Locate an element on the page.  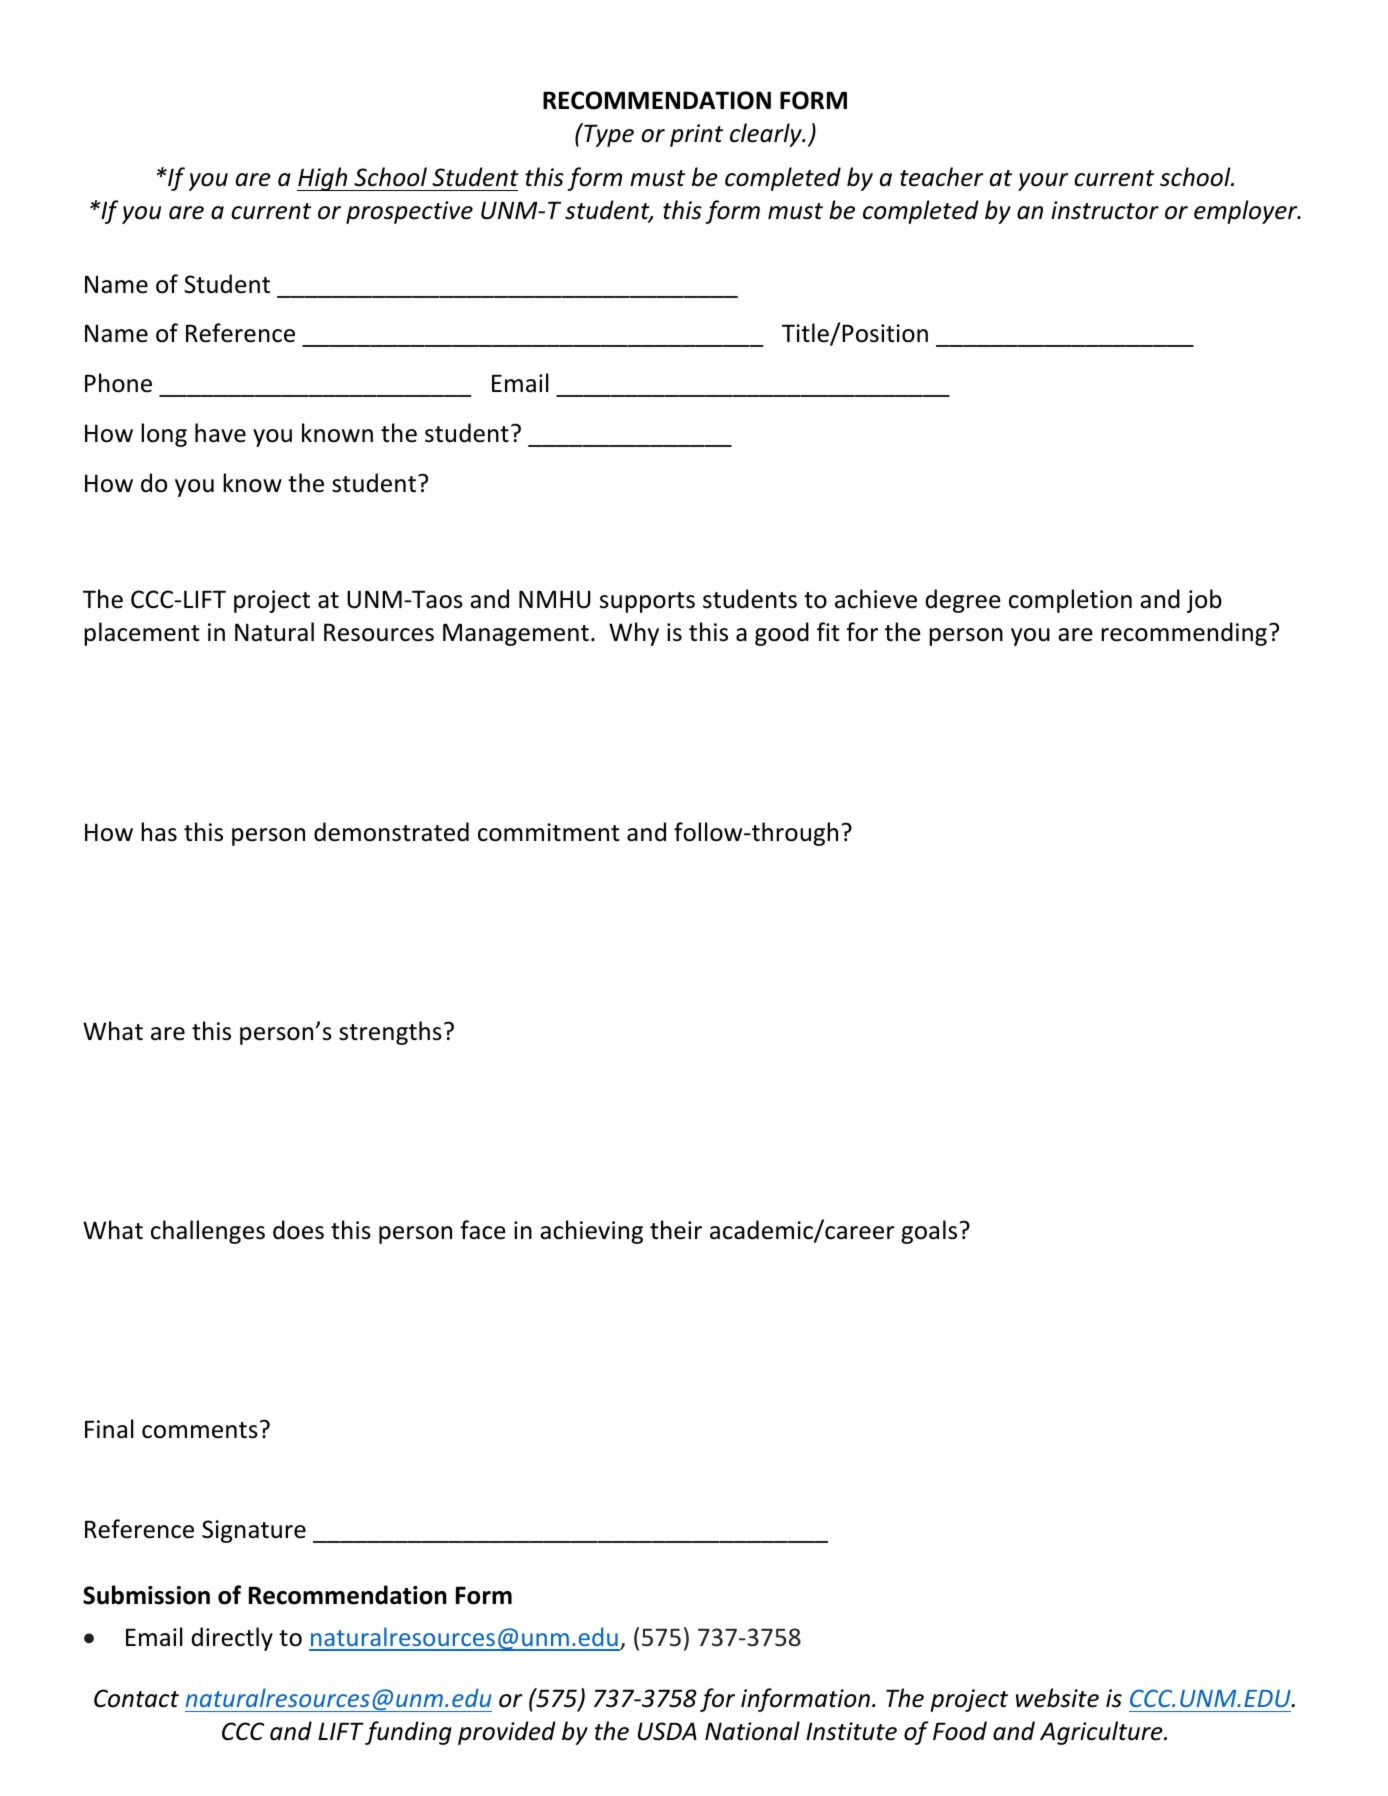
website is located at coordinates (1057, 1698).
